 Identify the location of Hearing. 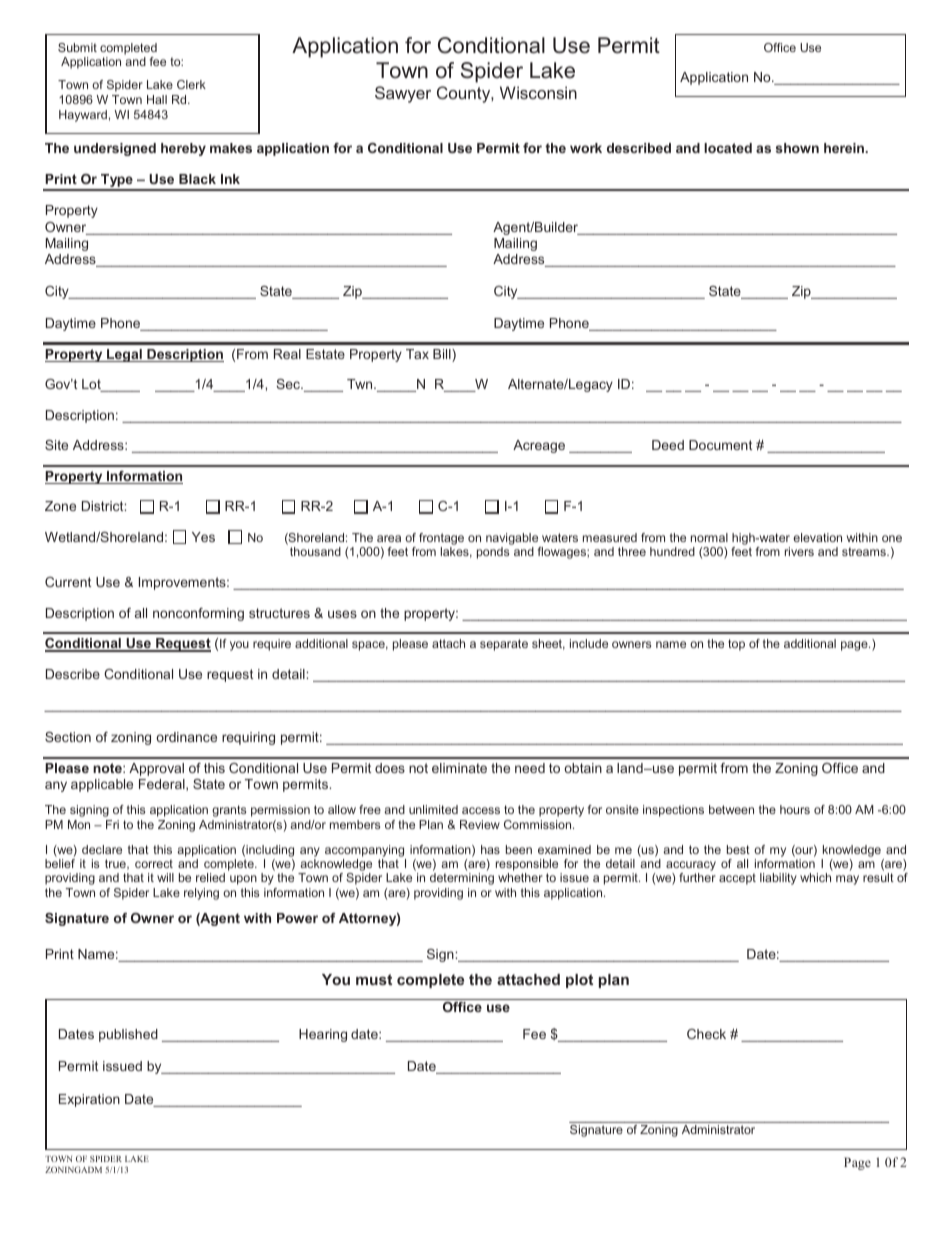
(323, 1035).
